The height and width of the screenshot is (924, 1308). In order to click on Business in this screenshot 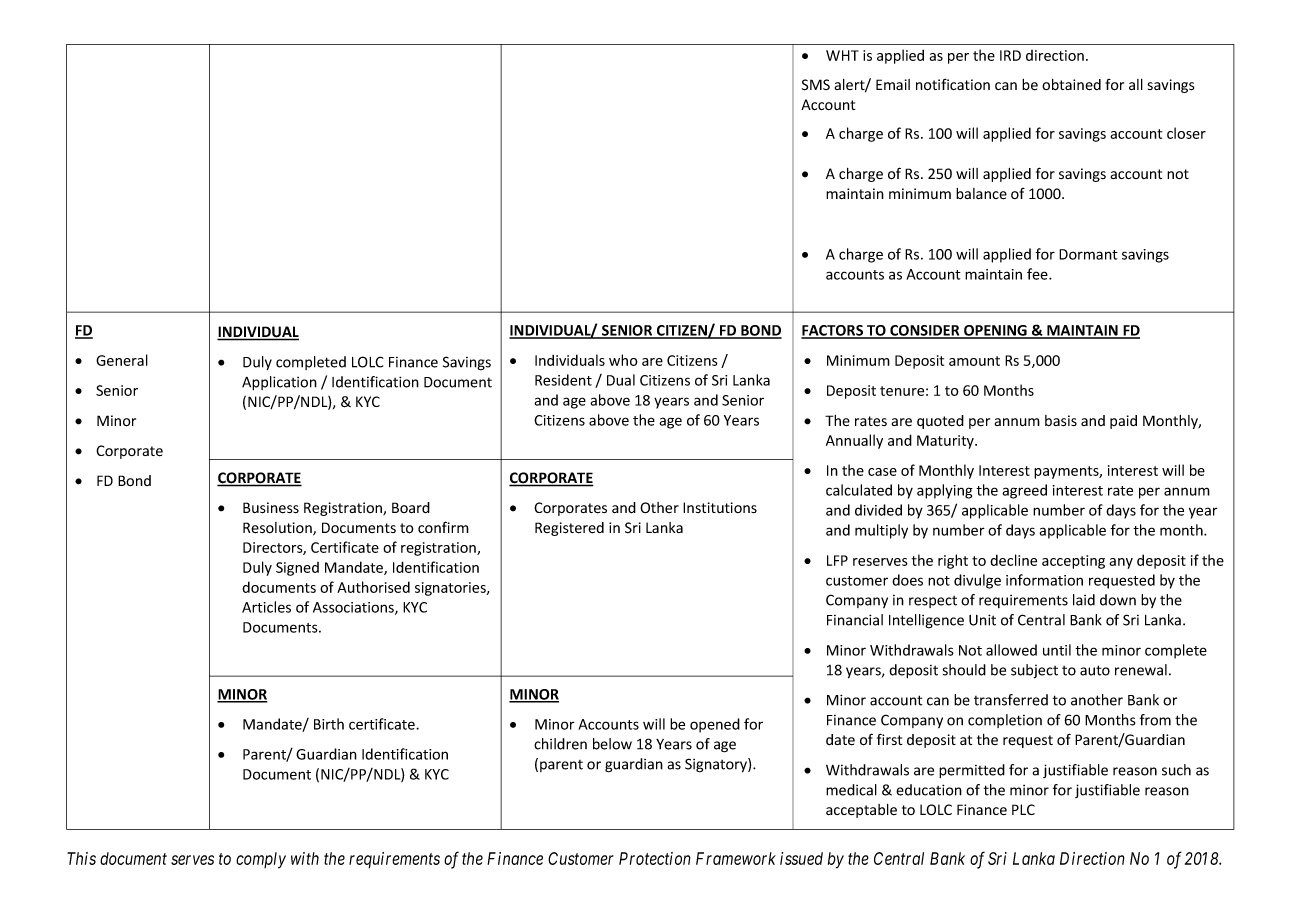, I will do `click(271, 508)`.
